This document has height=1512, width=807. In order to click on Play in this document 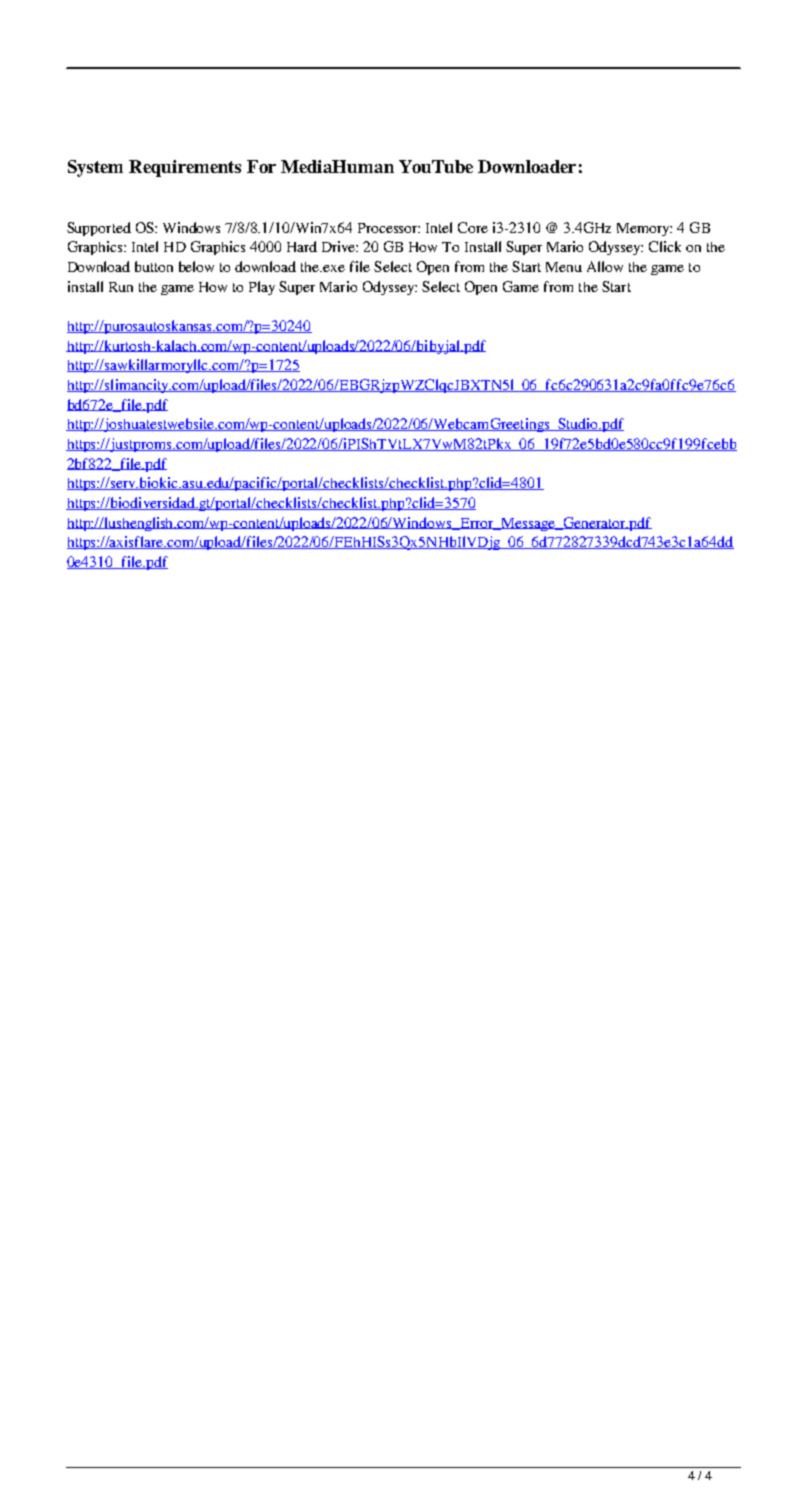, I will do `click(262, 288)`.
